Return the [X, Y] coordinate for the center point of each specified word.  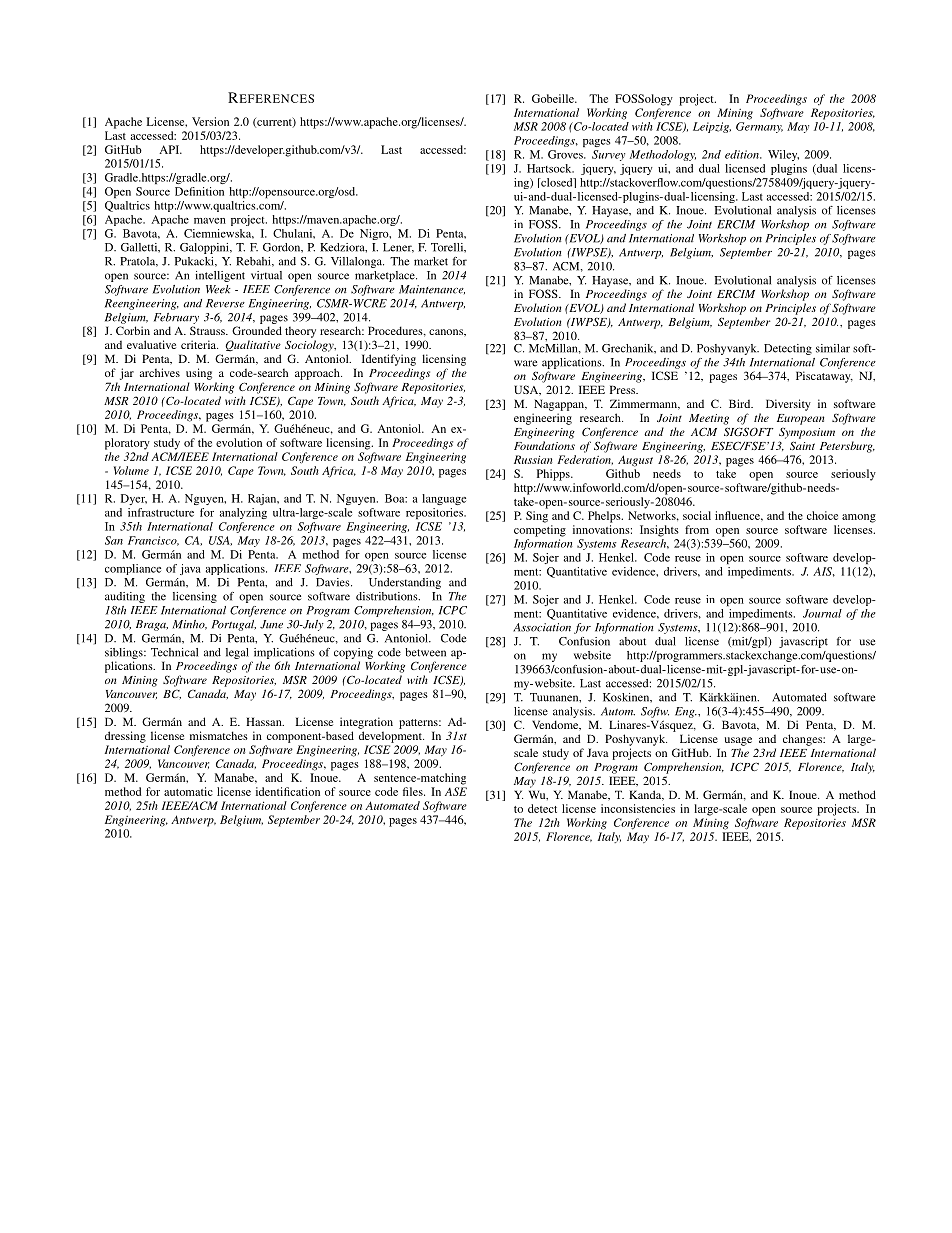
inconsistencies [638, 808]
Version [210, 121]
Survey [608, 155]
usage [738, 741]
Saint [802, 445]
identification [288, 791]
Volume [131, 470]
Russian [533, 459]
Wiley [783, 155]
